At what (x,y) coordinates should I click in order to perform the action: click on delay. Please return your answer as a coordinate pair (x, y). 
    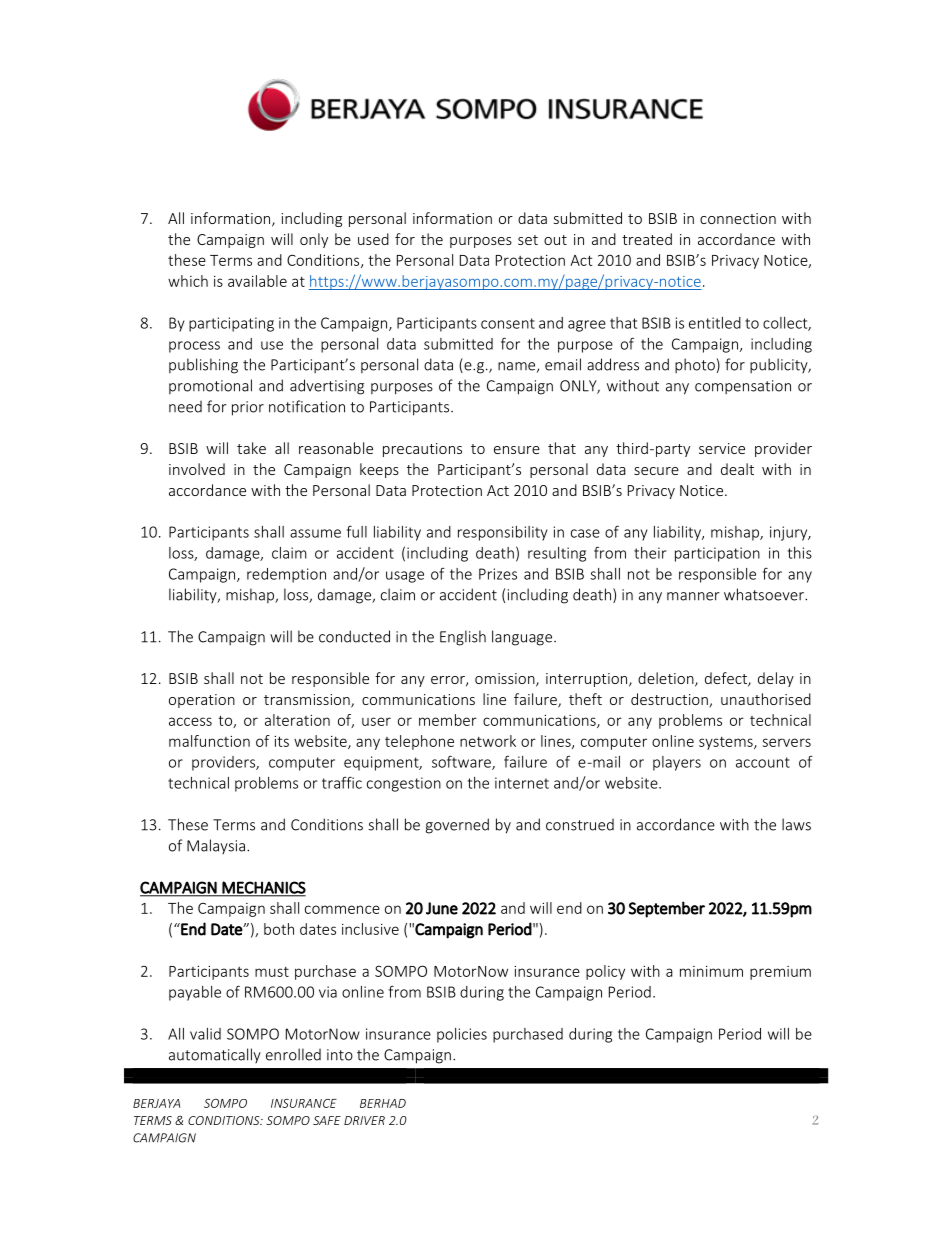
    Looking at the image, I should click on (776, 679).
